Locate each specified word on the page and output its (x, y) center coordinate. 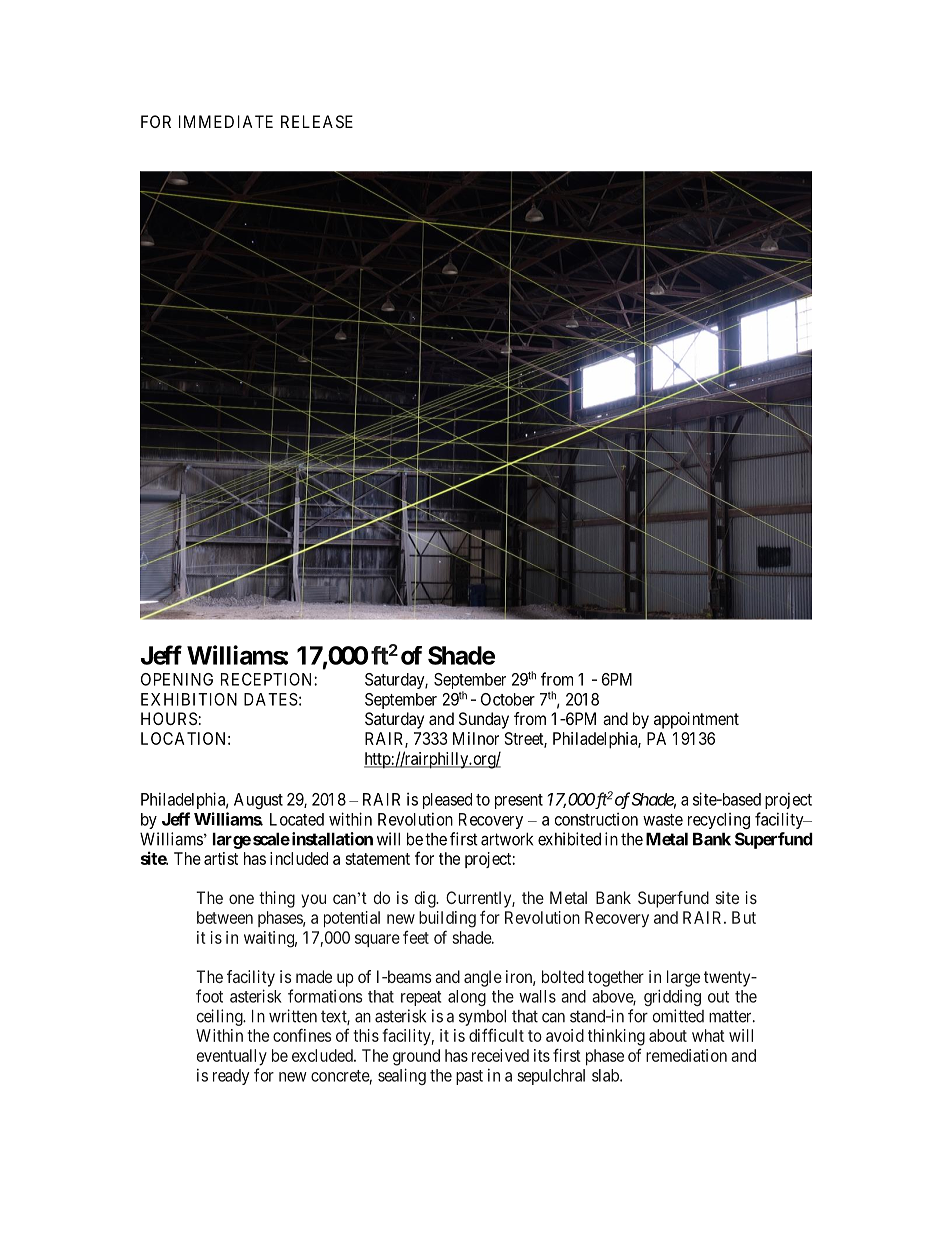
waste (663, 820)
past (469, 1077)
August (258, 801)
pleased (447, 801)
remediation (686, 1055)
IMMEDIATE (226, 121)
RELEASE (317, 121)
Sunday (484, 720)
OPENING (177, 679)
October (508, 699)
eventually (232, 1057)
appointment (696, 720)
